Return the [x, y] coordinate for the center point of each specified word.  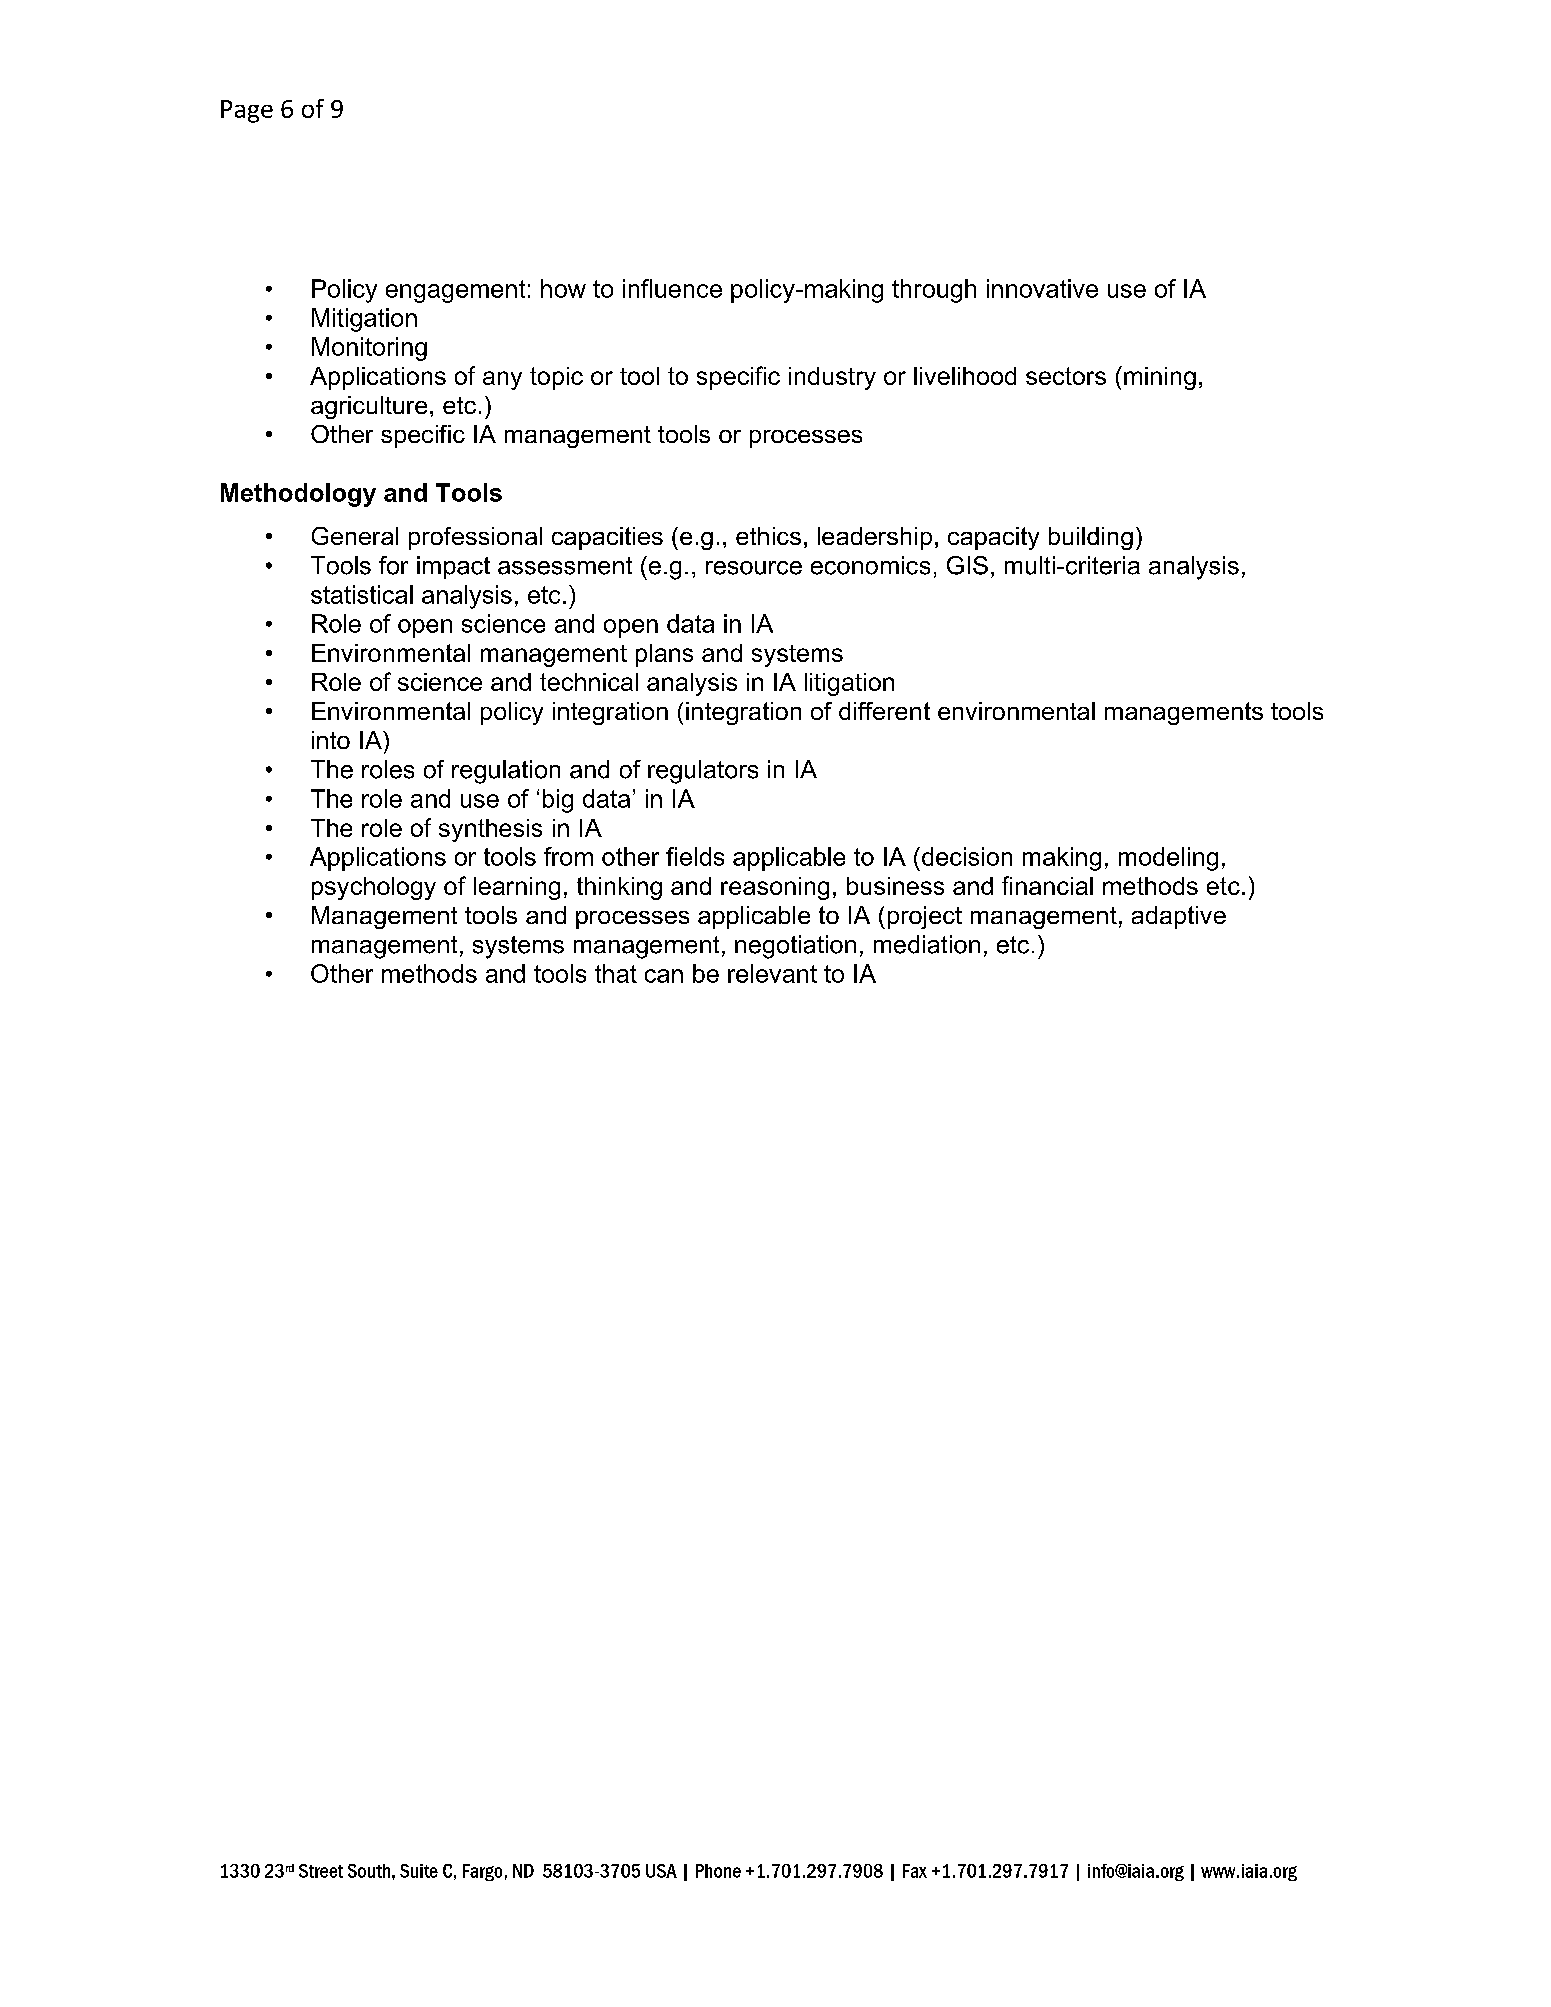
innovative [1042, 288]
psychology [374, 888]
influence [672, 288]
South [369, 1871]
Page [247, 111]
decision [967, 856]
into [331, 740]
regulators [703, 772]
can [664, 976]
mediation [927, 944]
